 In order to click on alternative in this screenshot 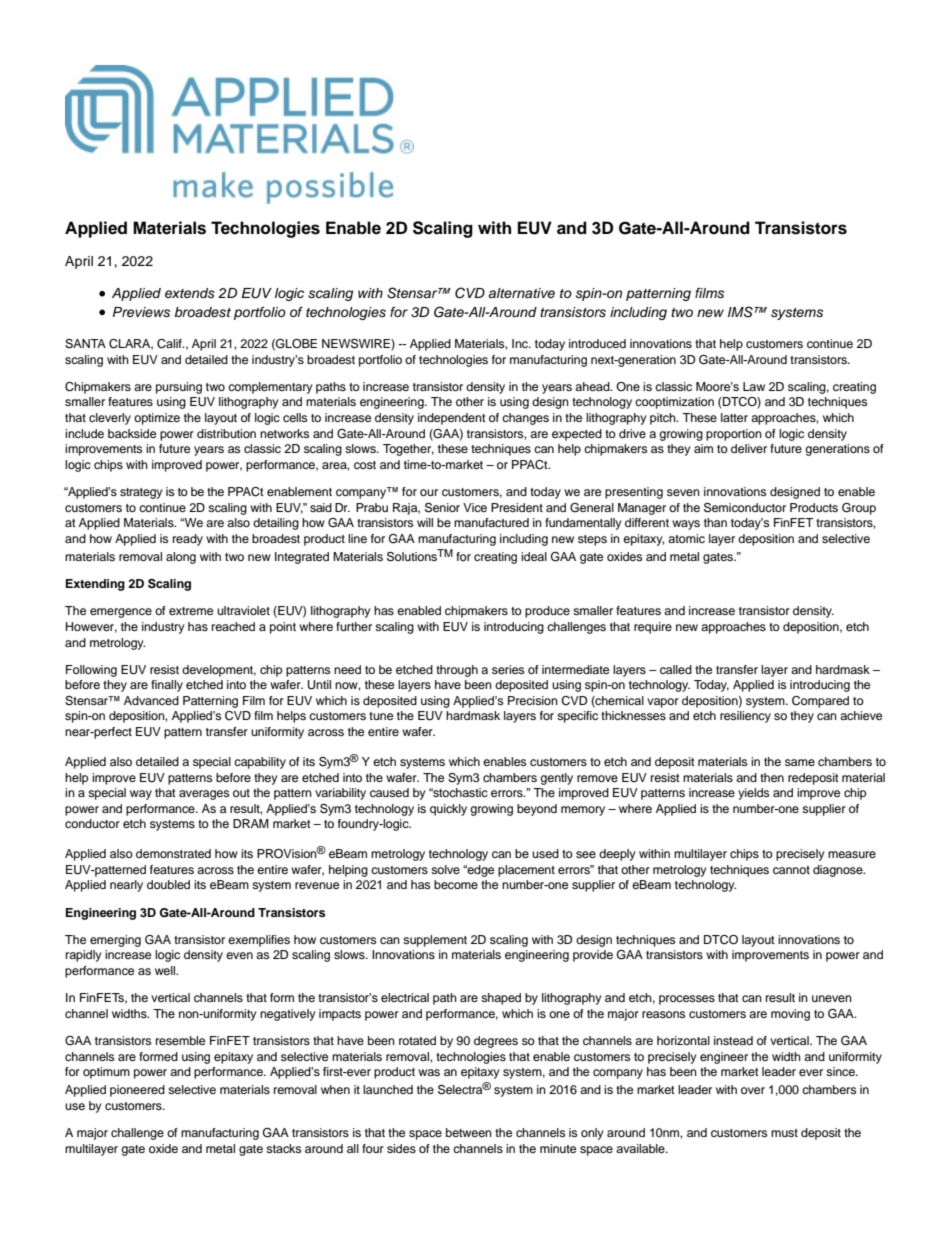, I will do `click(521, 293)`.
